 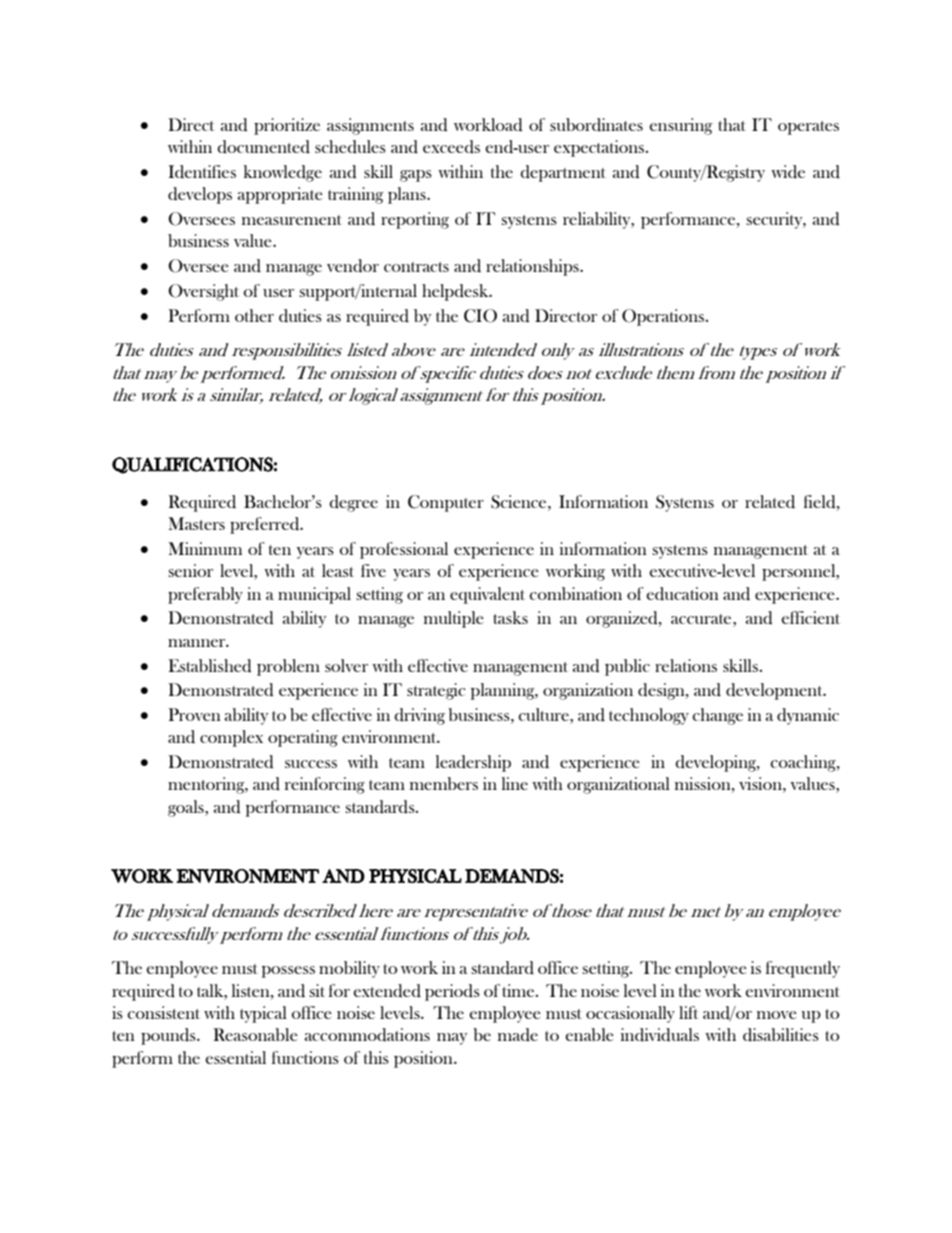 What do you see at coordinates (263, 1014) in the screenshot?
I see `typical` at bounding box center [263, 1014].
